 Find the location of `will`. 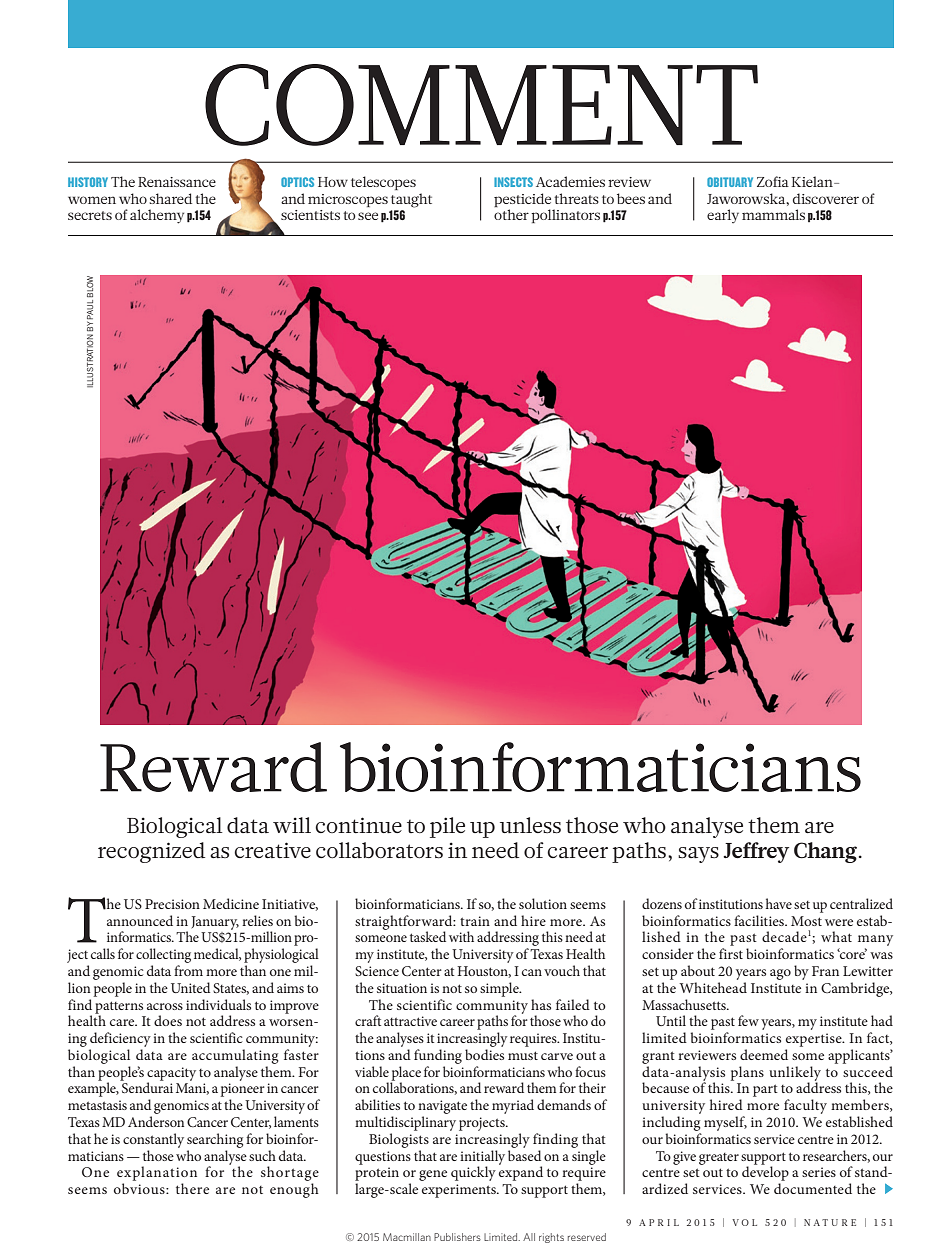

will is located at coordinates (292, 825).
